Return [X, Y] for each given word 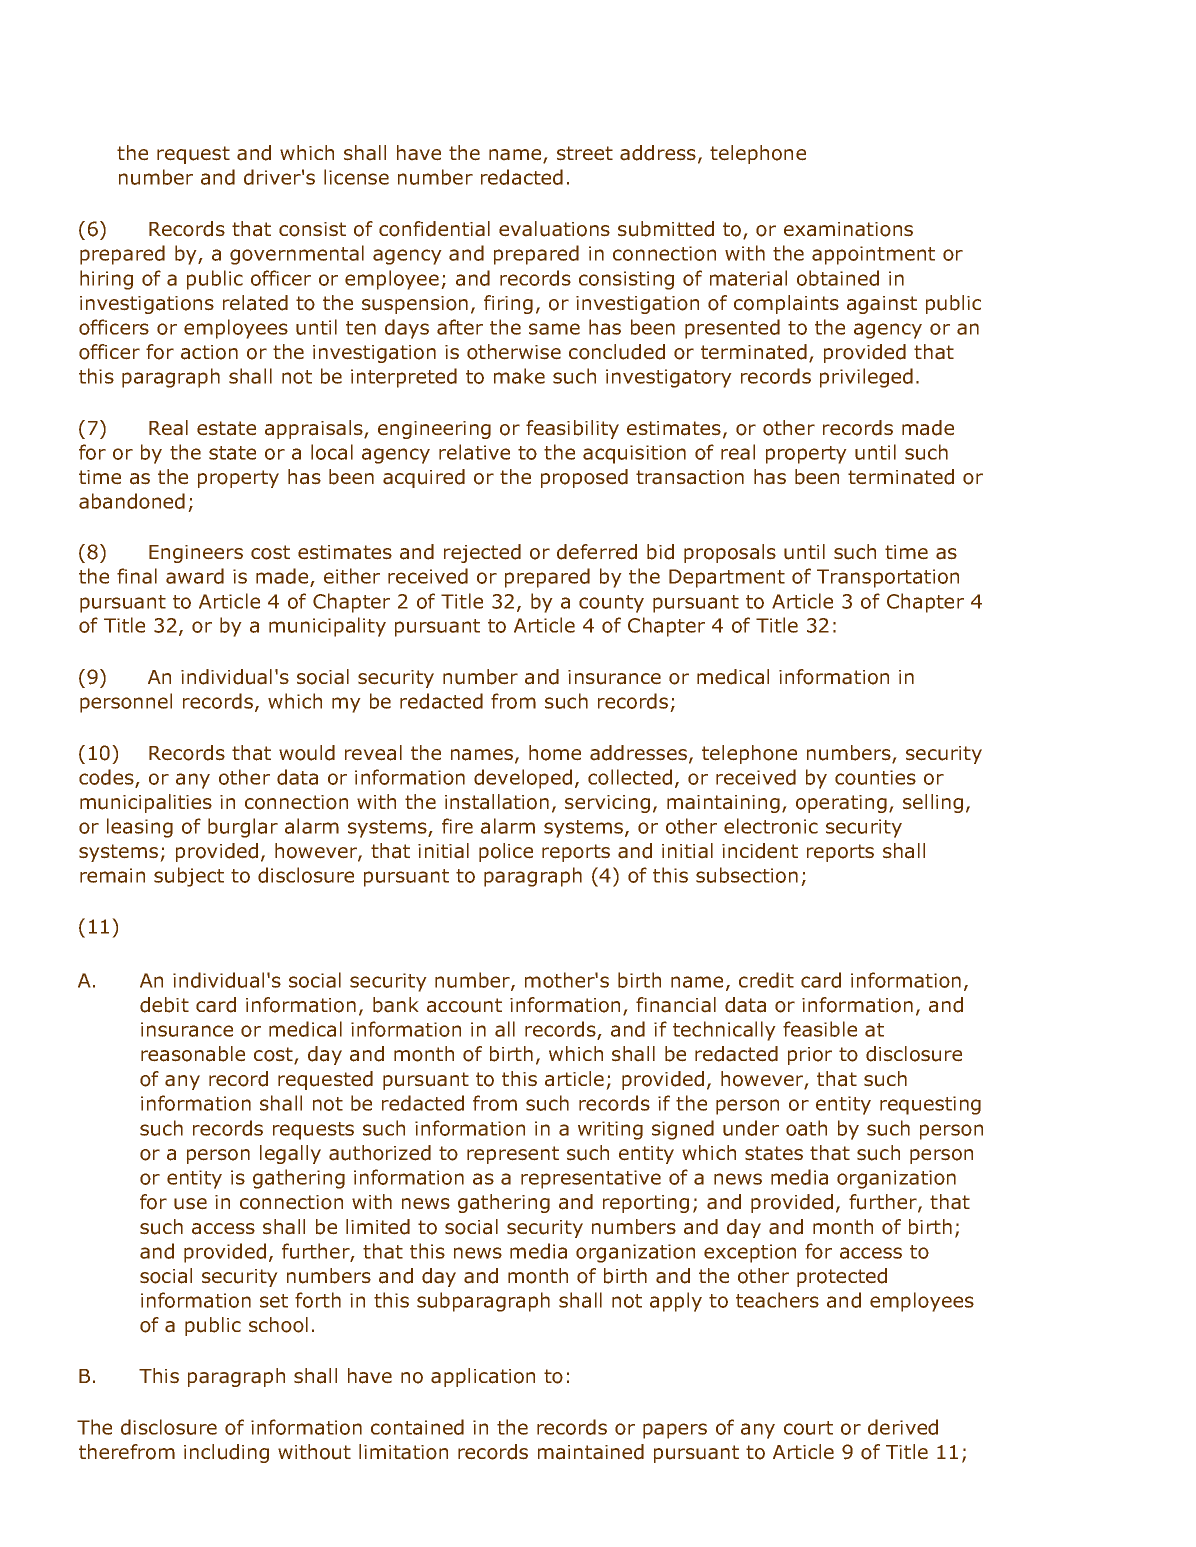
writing [610, 1130]
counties [875, 777]
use [190, 1204]
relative [474, 452]
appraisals [315, 429]
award [195, 576]
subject [189, 877]
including [226, 1453]
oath [806, 1128]
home [555, 753]
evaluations [554, 229]
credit [766, 980]
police [506, 852]
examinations [848, 229]
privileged [866, 378]
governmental [297, 255]
